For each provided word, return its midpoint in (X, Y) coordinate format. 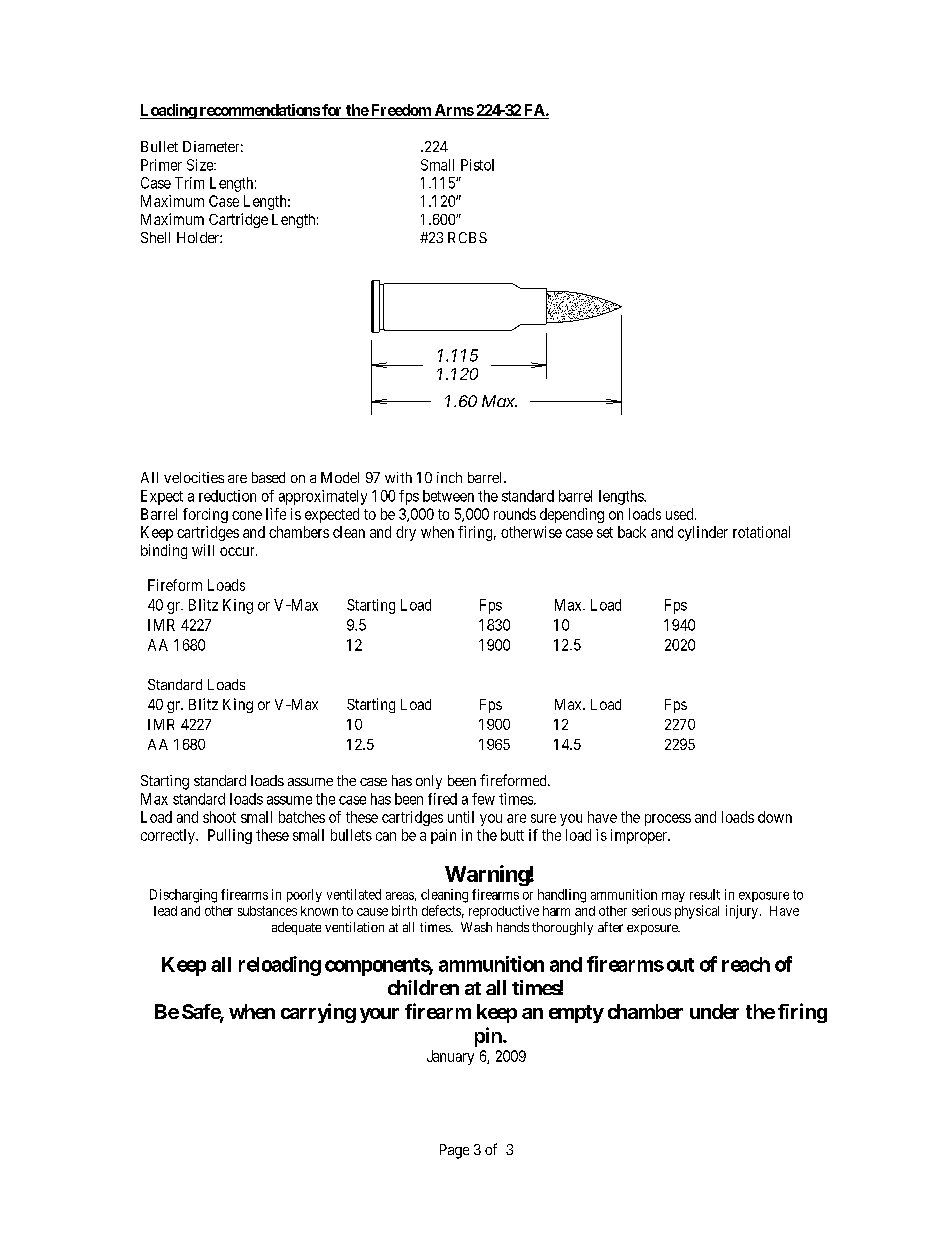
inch (449, 477)
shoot (219, 817)
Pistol (477, 165)
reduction (227, 496)
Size (201, 165)
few (483, 799)
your (379, 1015)
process (668, 820)
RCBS (467, 237)
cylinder (703, 533)
